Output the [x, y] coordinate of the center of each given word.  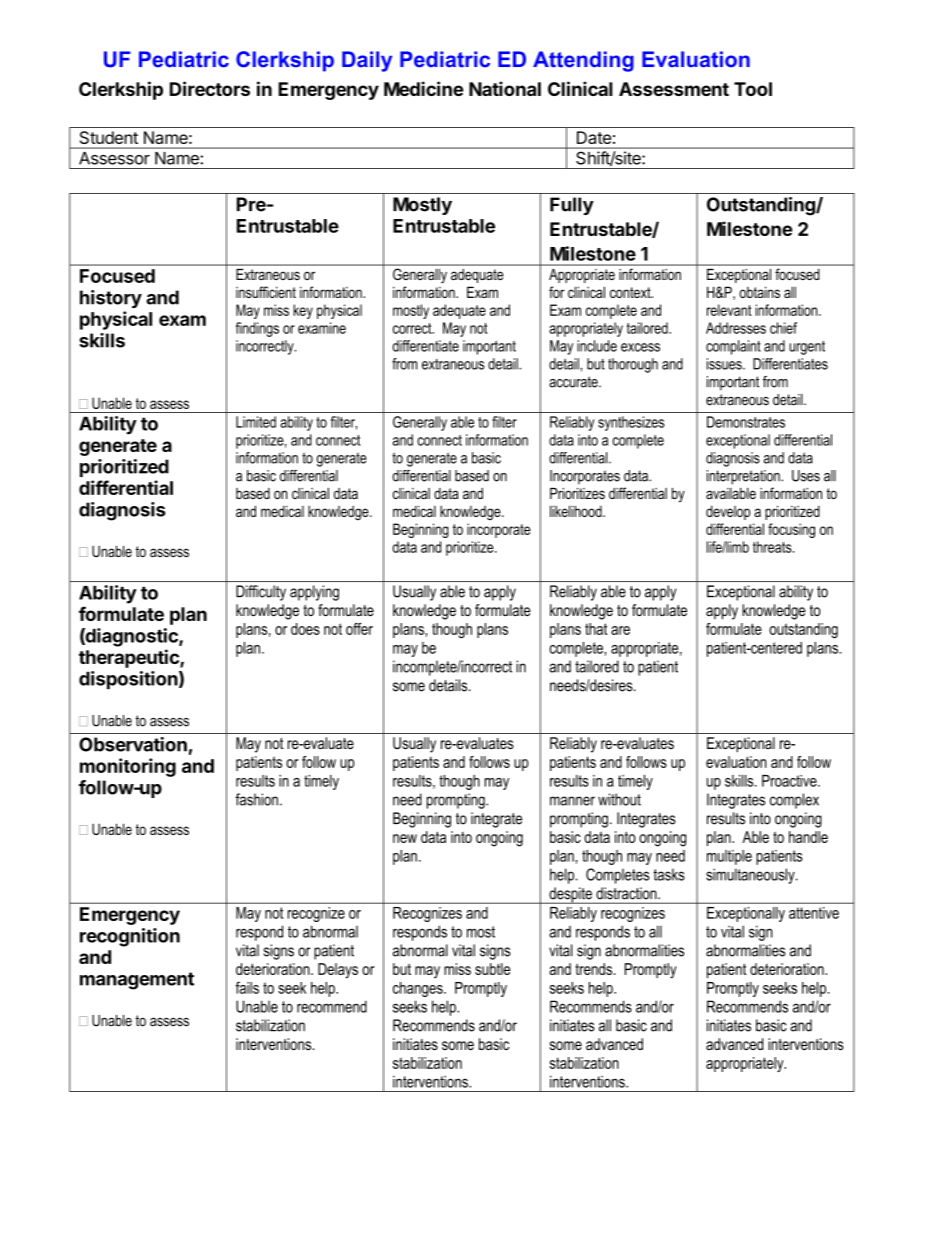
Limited [256, 422]
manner [572, 801]
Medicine [424, 88]
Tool [753, 89]
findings [257, 329]
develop [728, 512]
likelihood [577, 511]
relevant [729, 310]
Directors [210, 88]
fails [247, 987]
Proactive [790, 781]
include [597, 346]
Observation [133, 744]
